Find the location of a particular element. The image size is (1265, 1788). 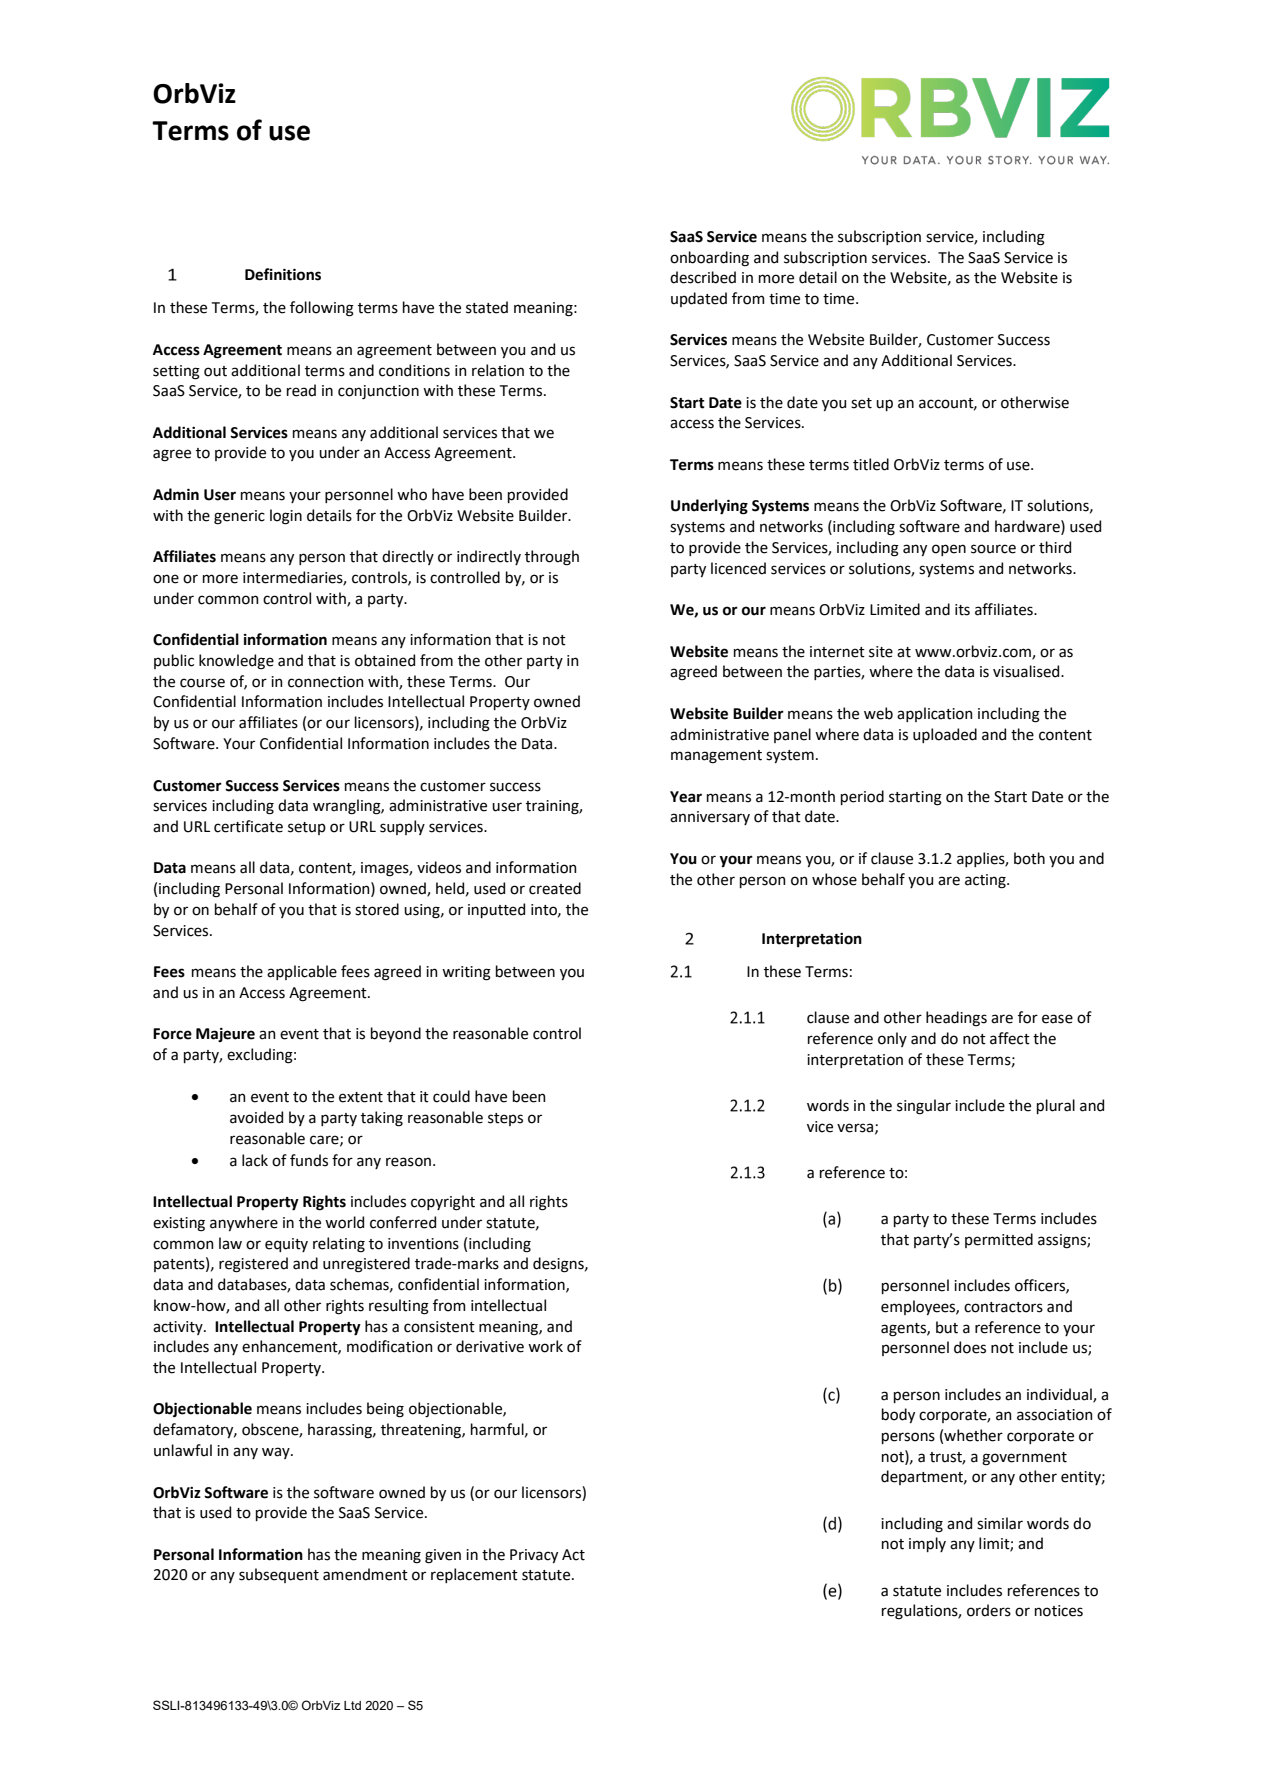

permitted is located at coordinates (999, 1240).
